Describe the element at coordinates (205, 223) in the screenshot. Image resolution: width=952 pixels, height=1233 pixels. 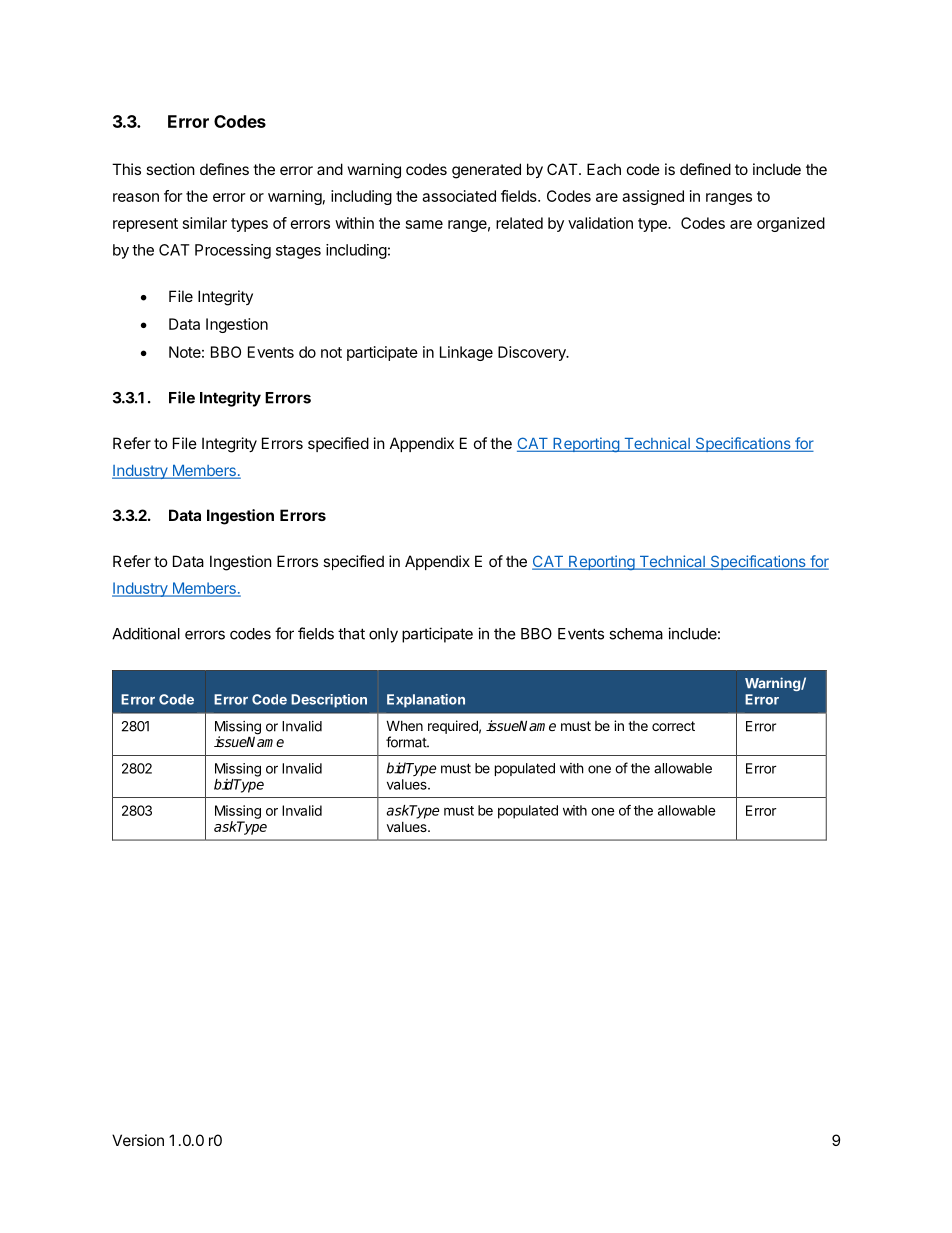
I see `similar` at that location.
